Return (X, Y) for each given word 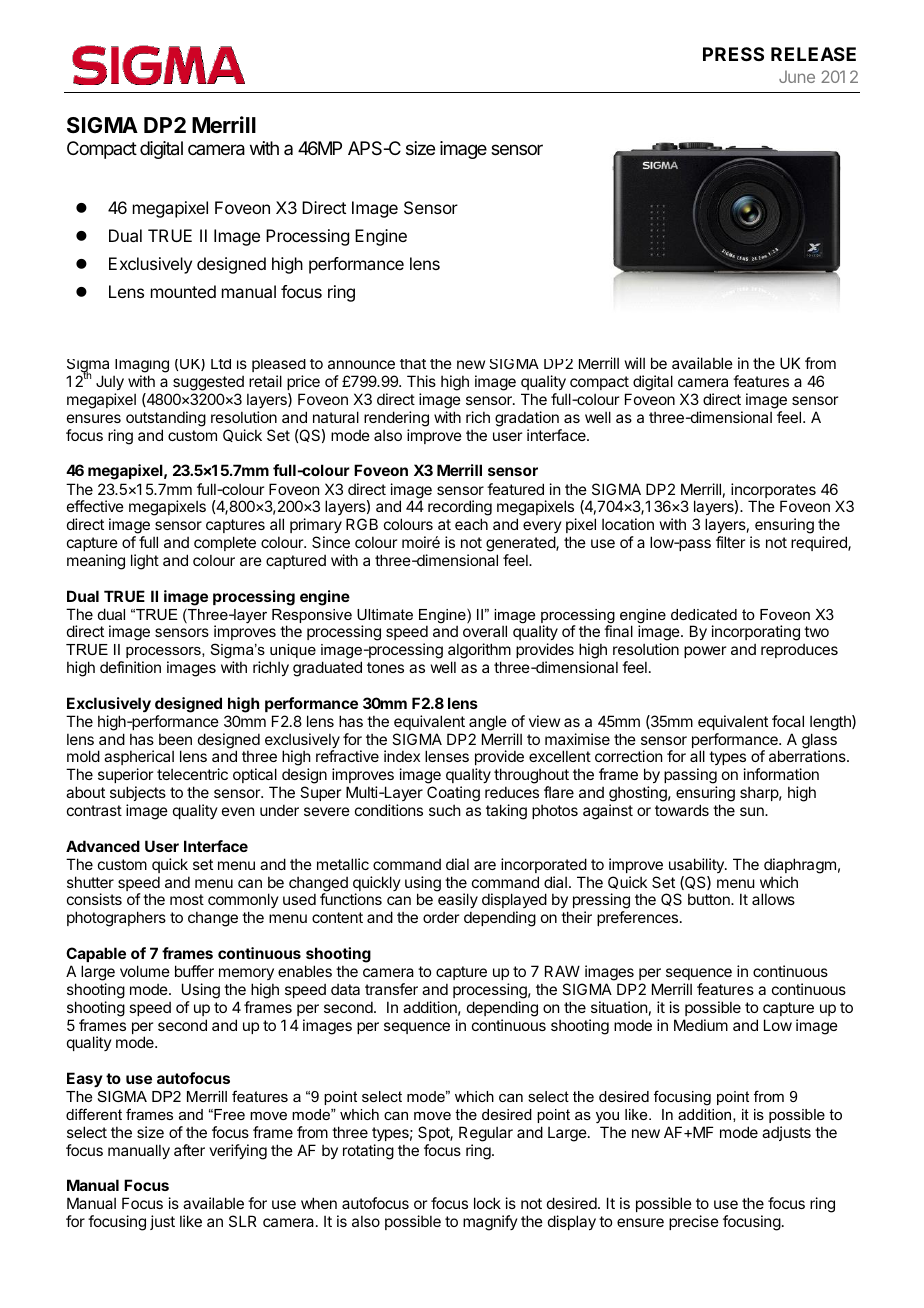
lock (487, 1203)
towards (682, 810)
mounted (183, 291)
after (189, 1150)
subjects (138, 793)
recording (460, 509)
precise (694, 1222)
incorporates (773, 492)
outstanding (166, 419)
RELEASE (813, 54)
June (797, 76)
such (445, 810)
